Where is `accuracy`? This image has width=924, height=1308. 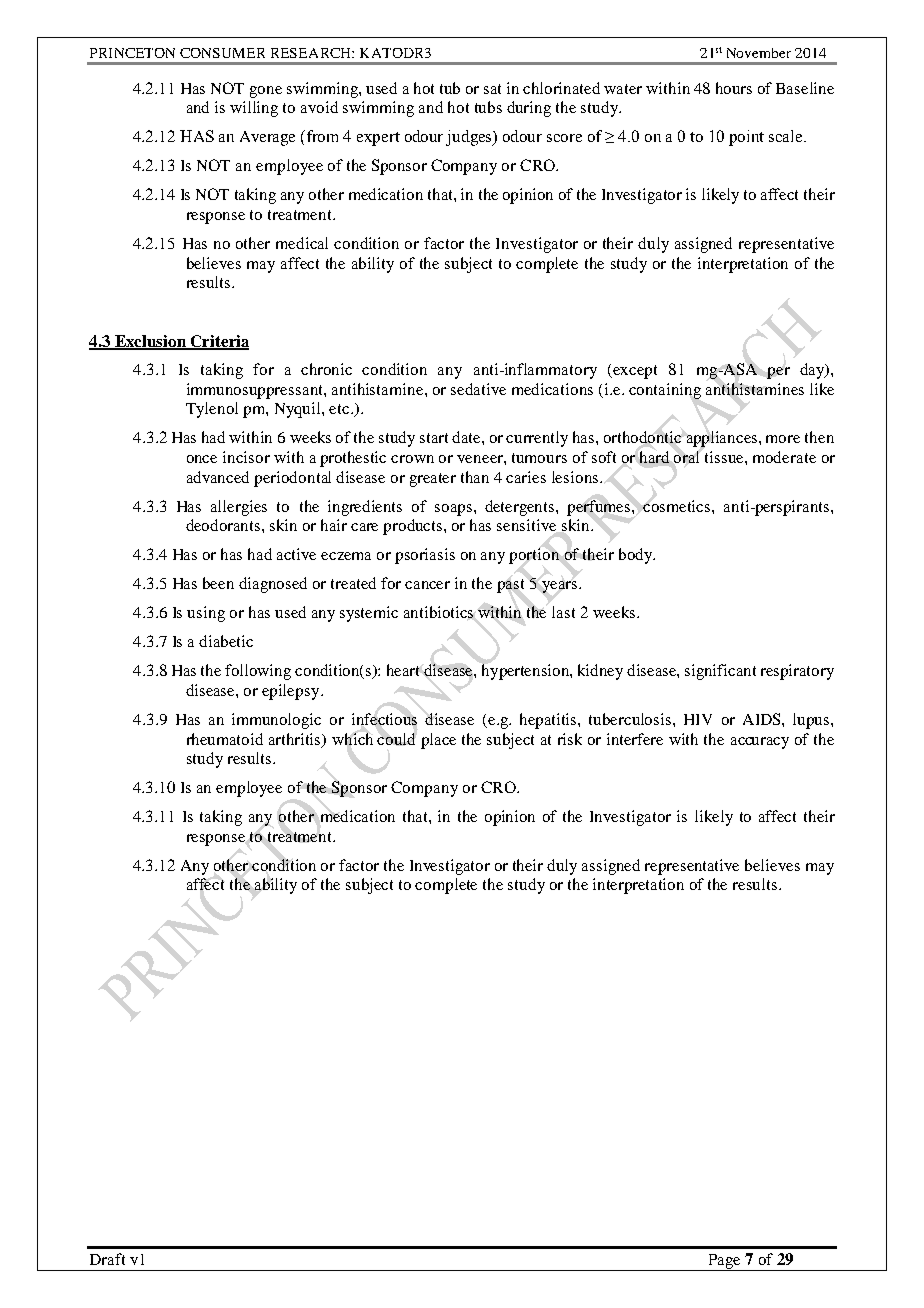
accuracy is located at coordinates (760, 743).
